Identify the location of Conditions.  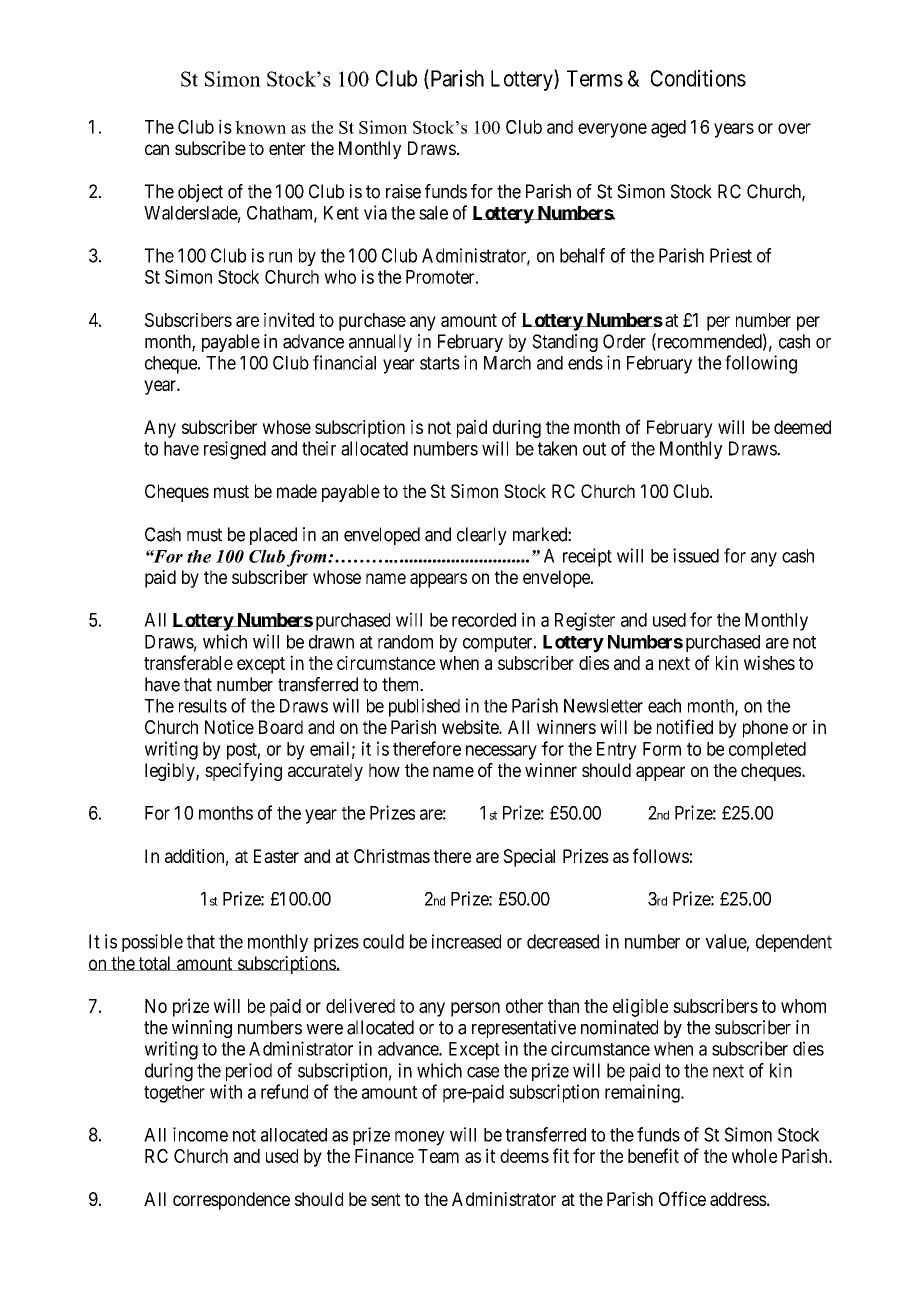
(698, 78).
